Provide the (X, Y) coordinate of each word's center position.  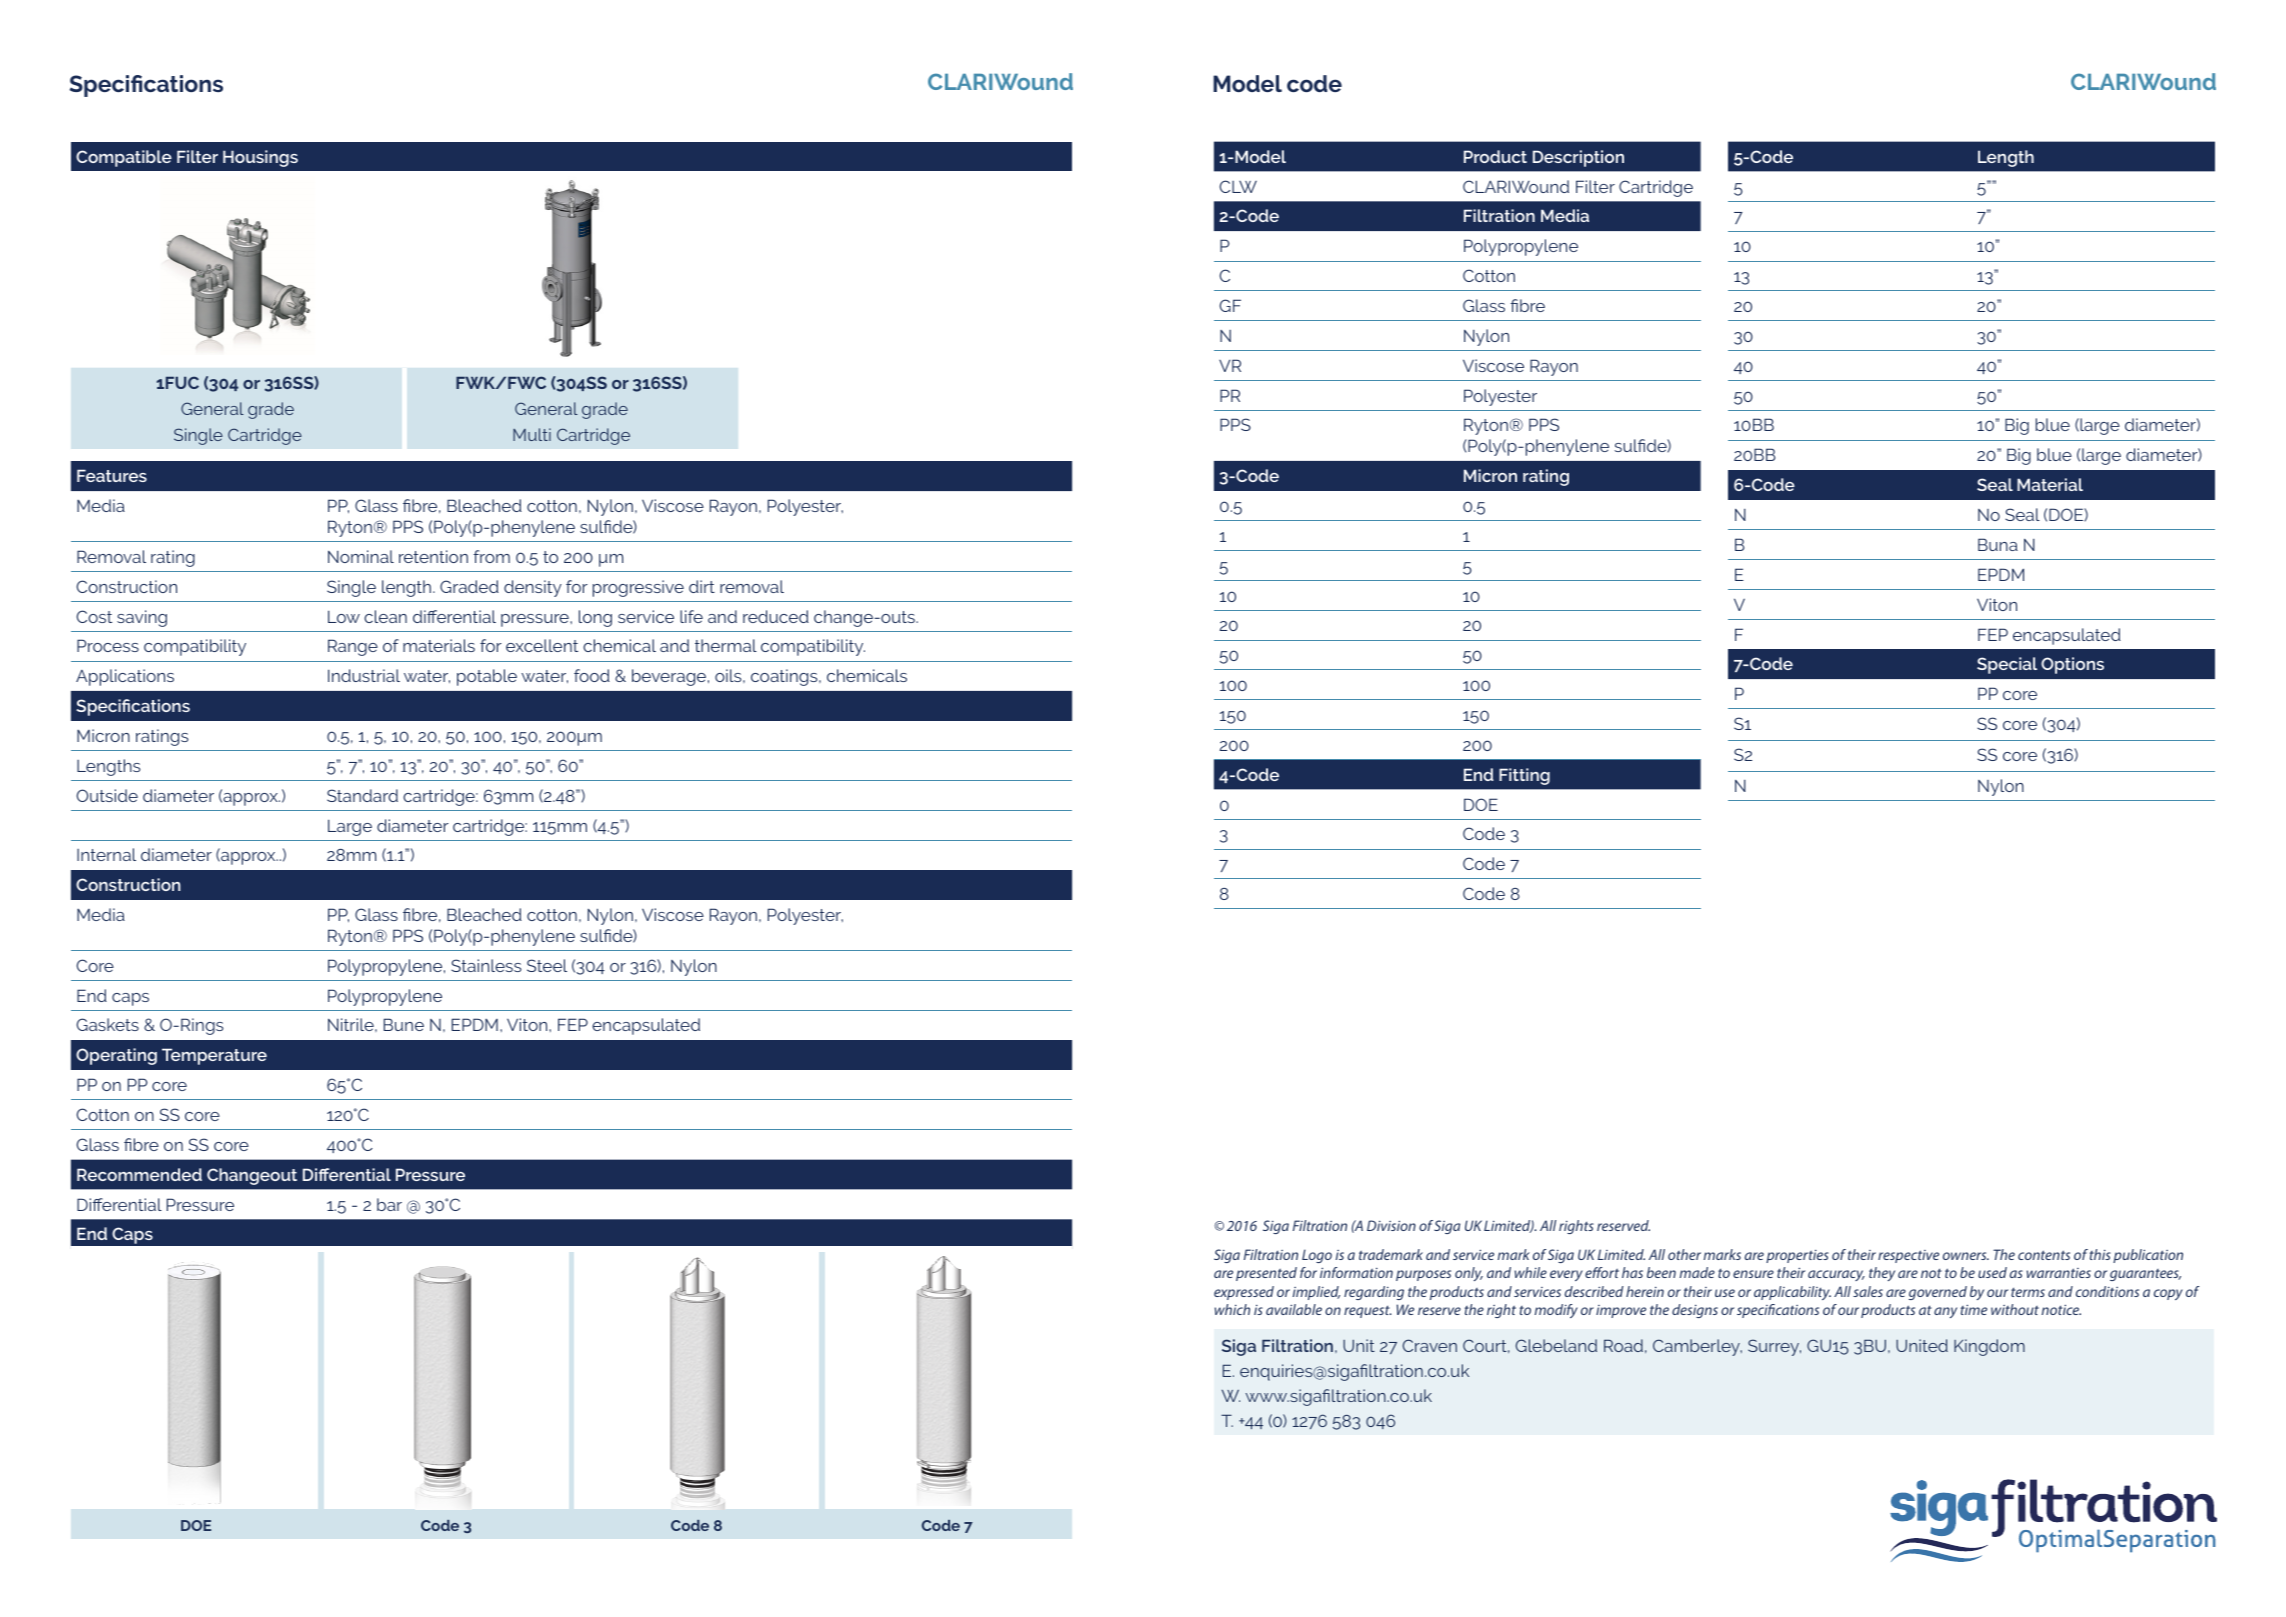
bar (389, 1204)
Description (1578, 158)
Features (112, 475)
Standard (362, 795)
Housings (260, 158)
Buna (1998, 544)
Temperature (214, 1056)
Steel (547, 965)
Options (2072, 665)
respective (1908, 1256)
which (1232, 1309)
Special (2007, 665)
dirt (702, 586)
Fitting (1524, 776)
